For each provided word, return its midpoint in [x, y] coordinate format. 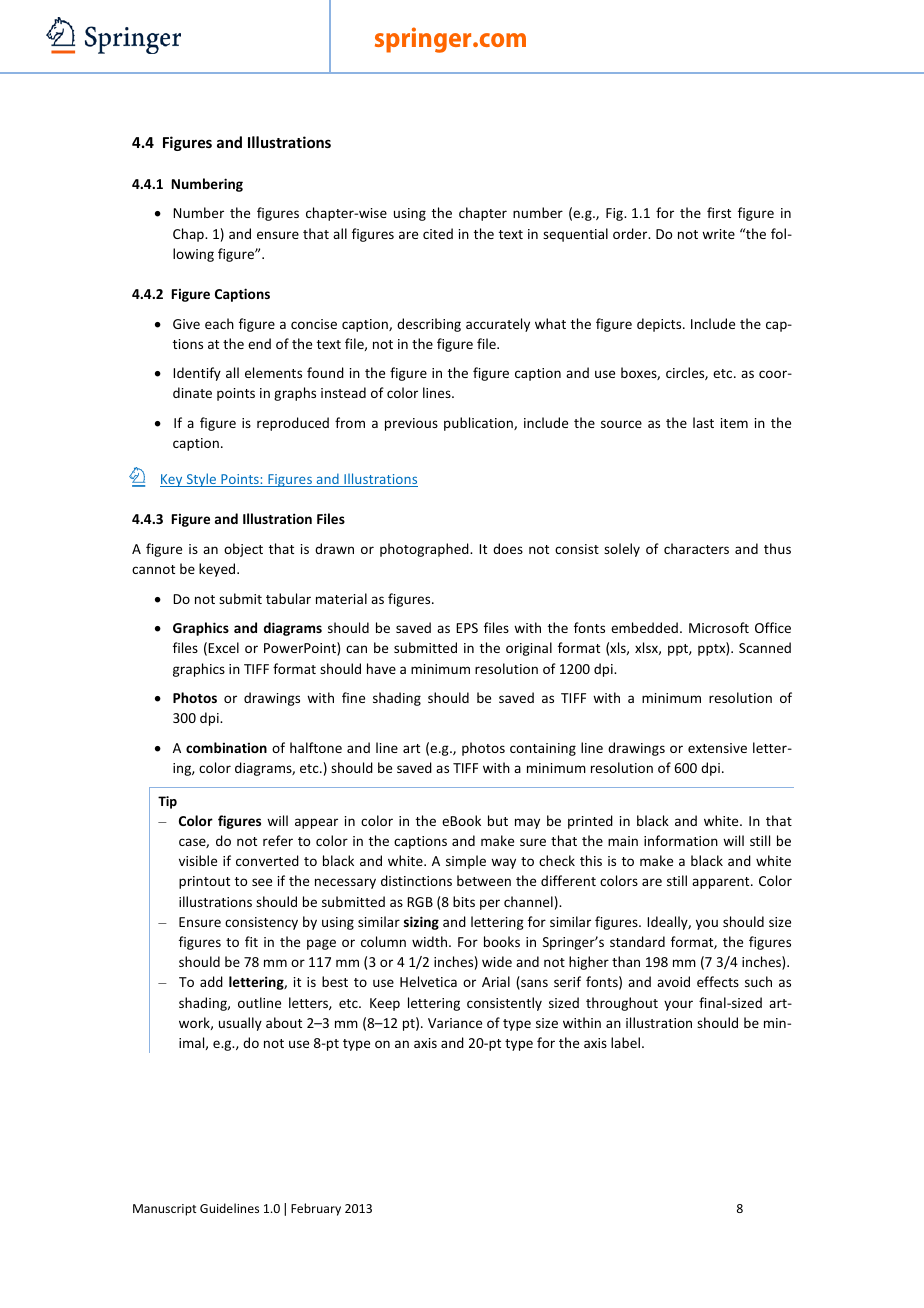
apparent [722, 883]
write [718, 234]
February [316, 1209]
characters [696, 548]
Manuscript [164, 1210]
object [243, 550]
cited [438, 233]
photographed [425, 550]
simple [466, 862]
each [219, 323]
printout [204, 882]
